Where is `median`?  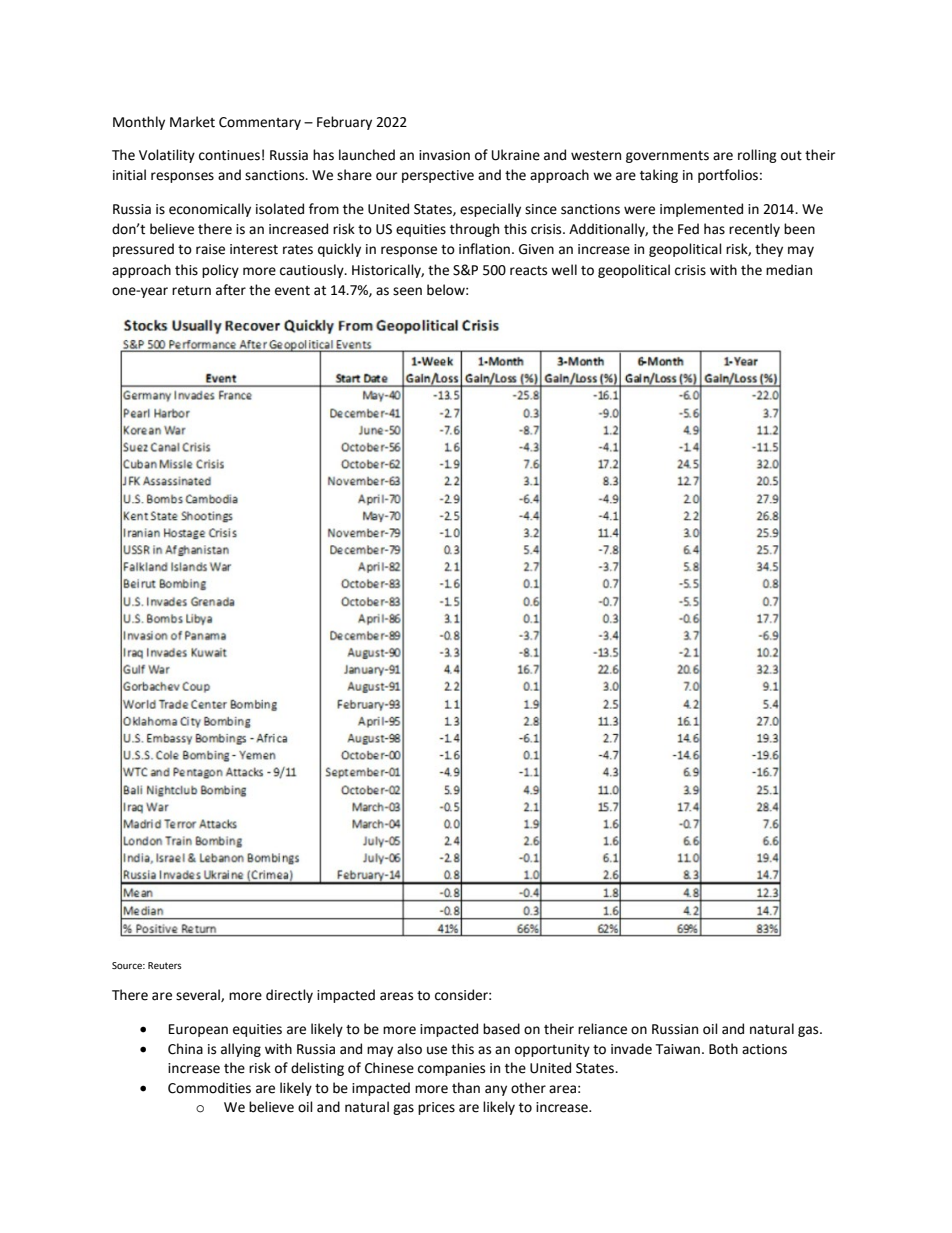 median is located at coordinates (789, 270).
